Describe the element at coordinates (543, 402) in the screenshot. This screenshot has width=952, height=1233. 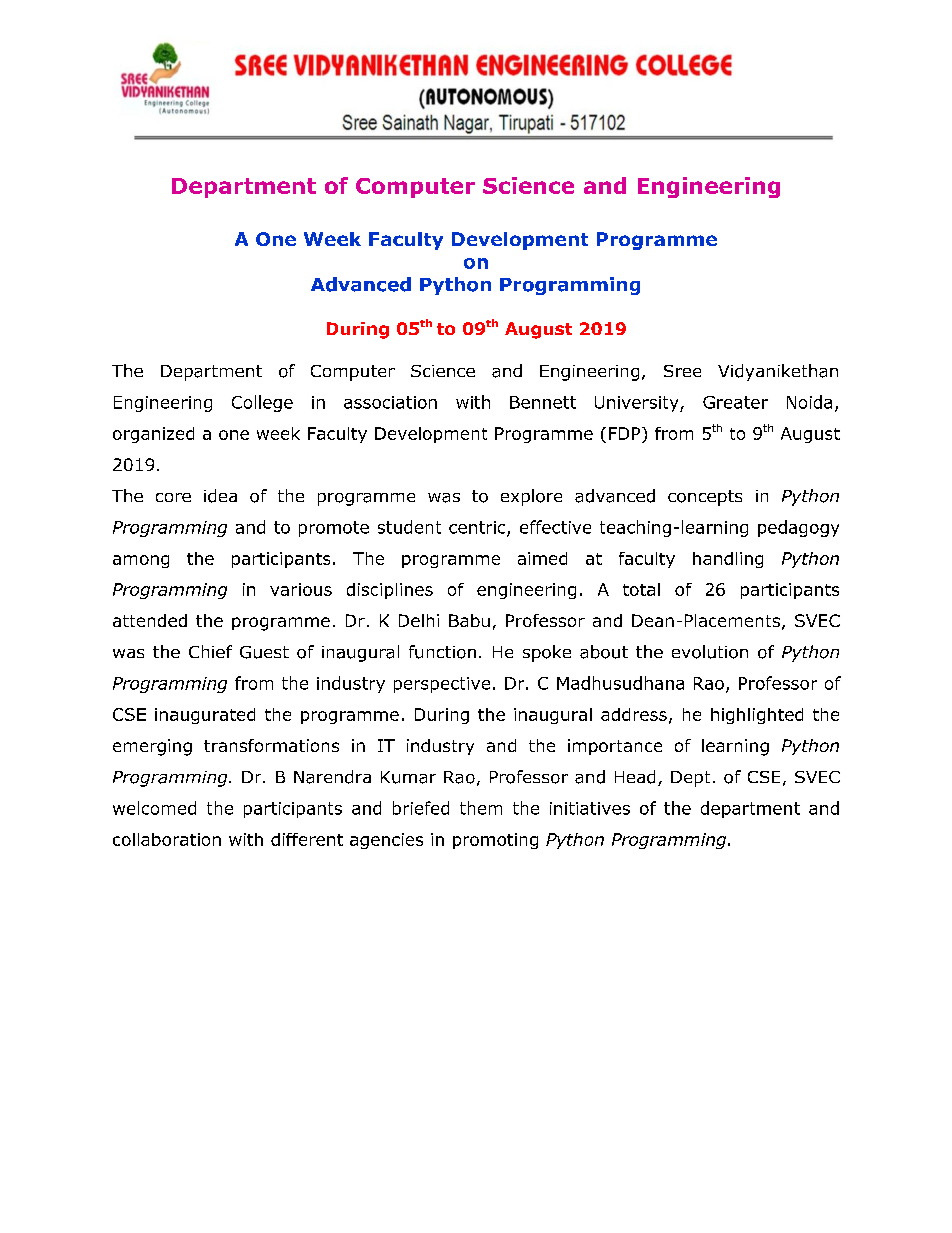
I see `Bennett` at that location.
